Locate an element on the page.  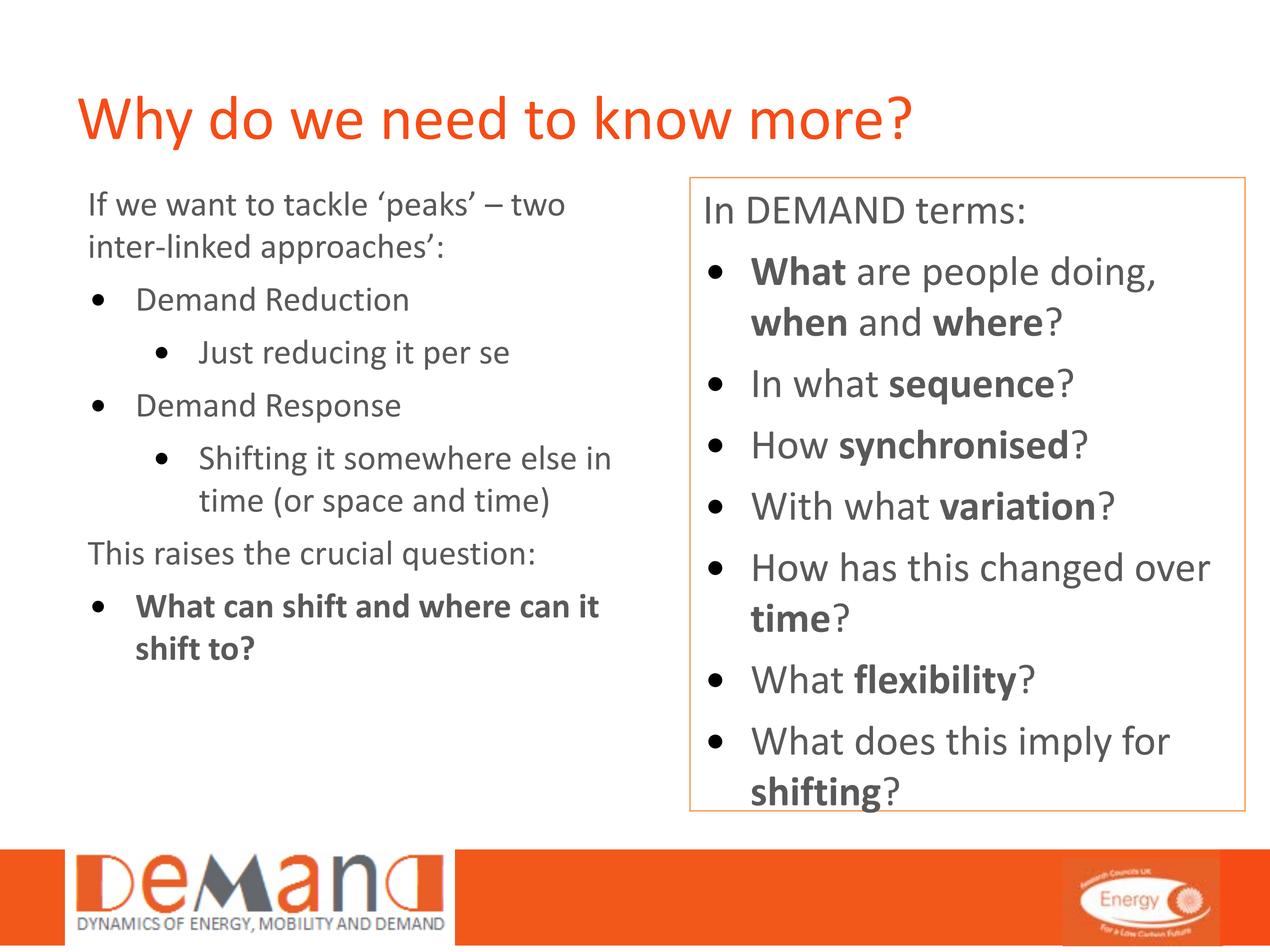
when is located at coordinates (798, 321).
